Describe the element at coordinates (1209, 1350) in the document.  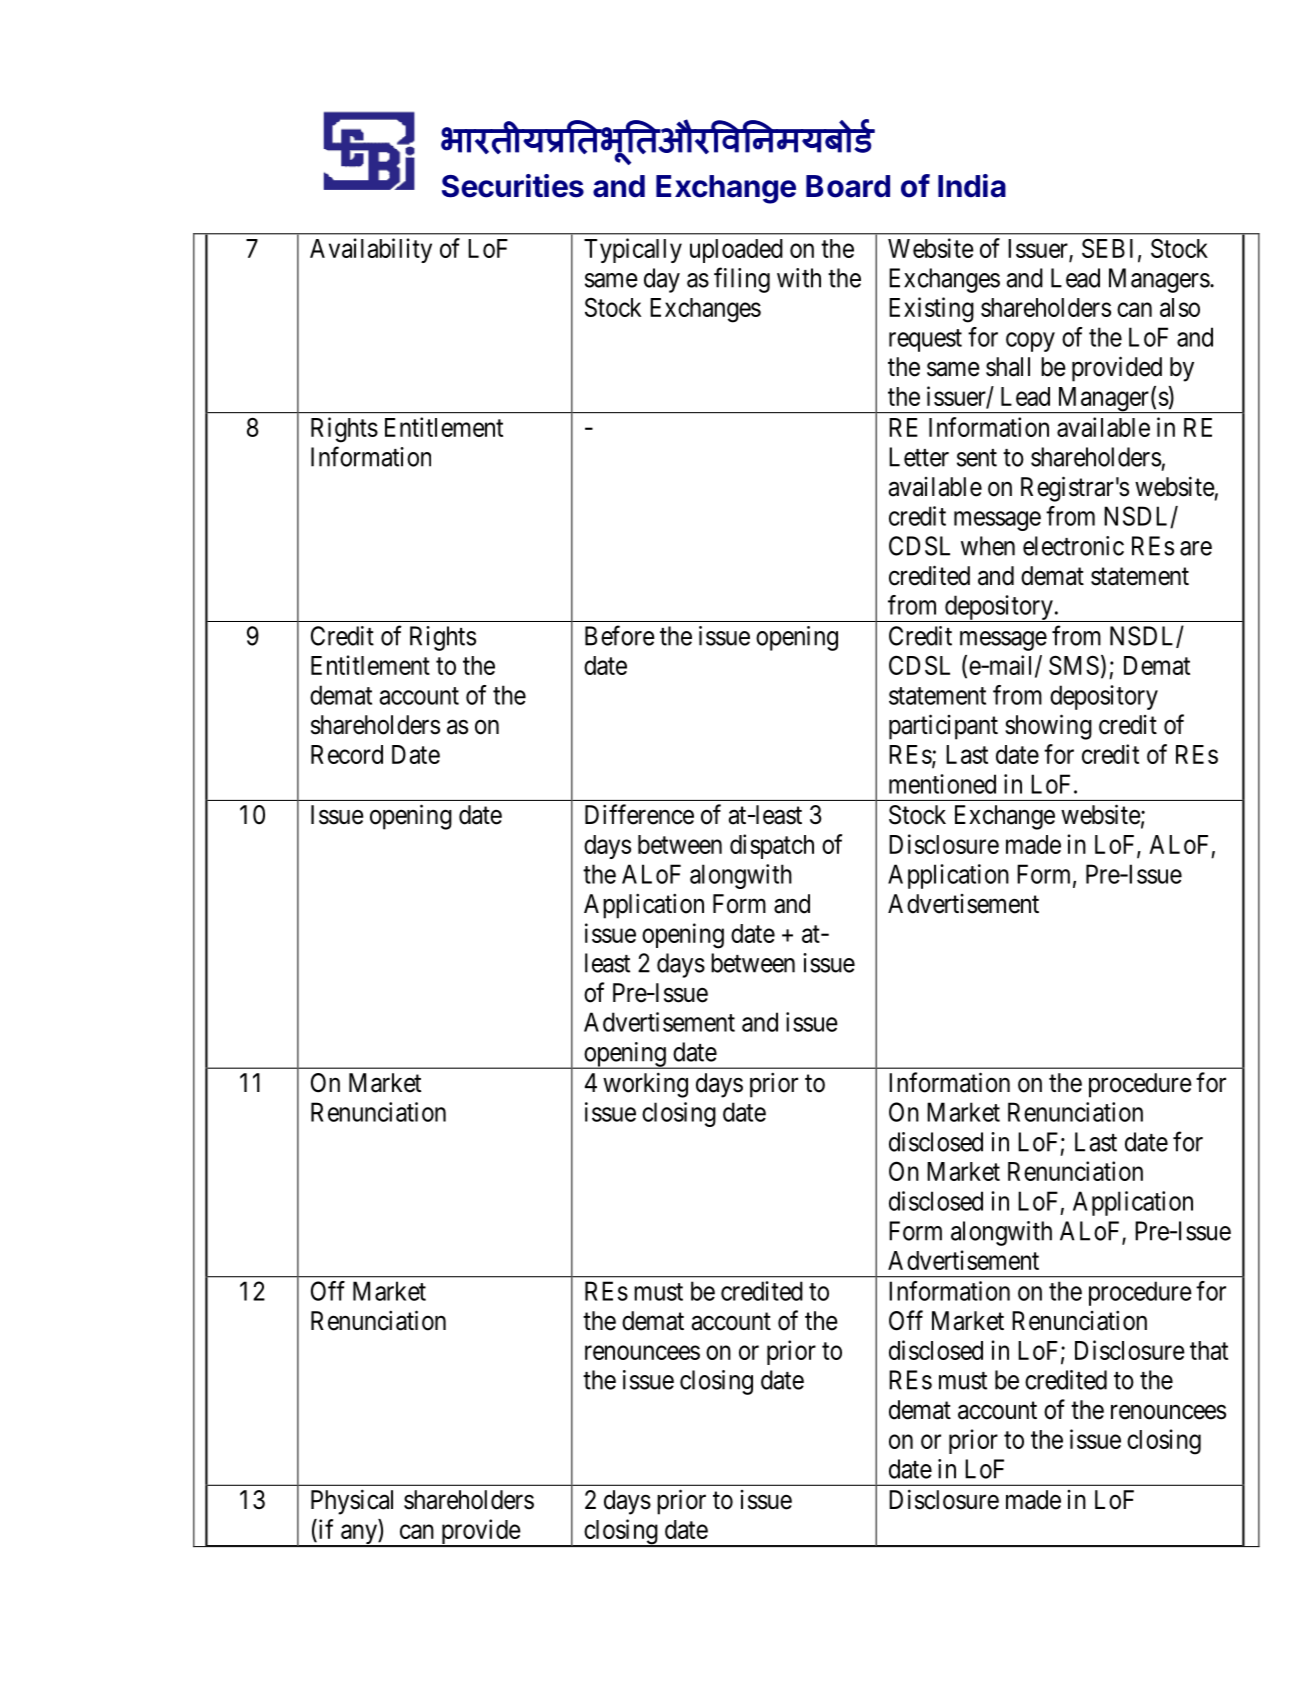
I see `that` at that location.
